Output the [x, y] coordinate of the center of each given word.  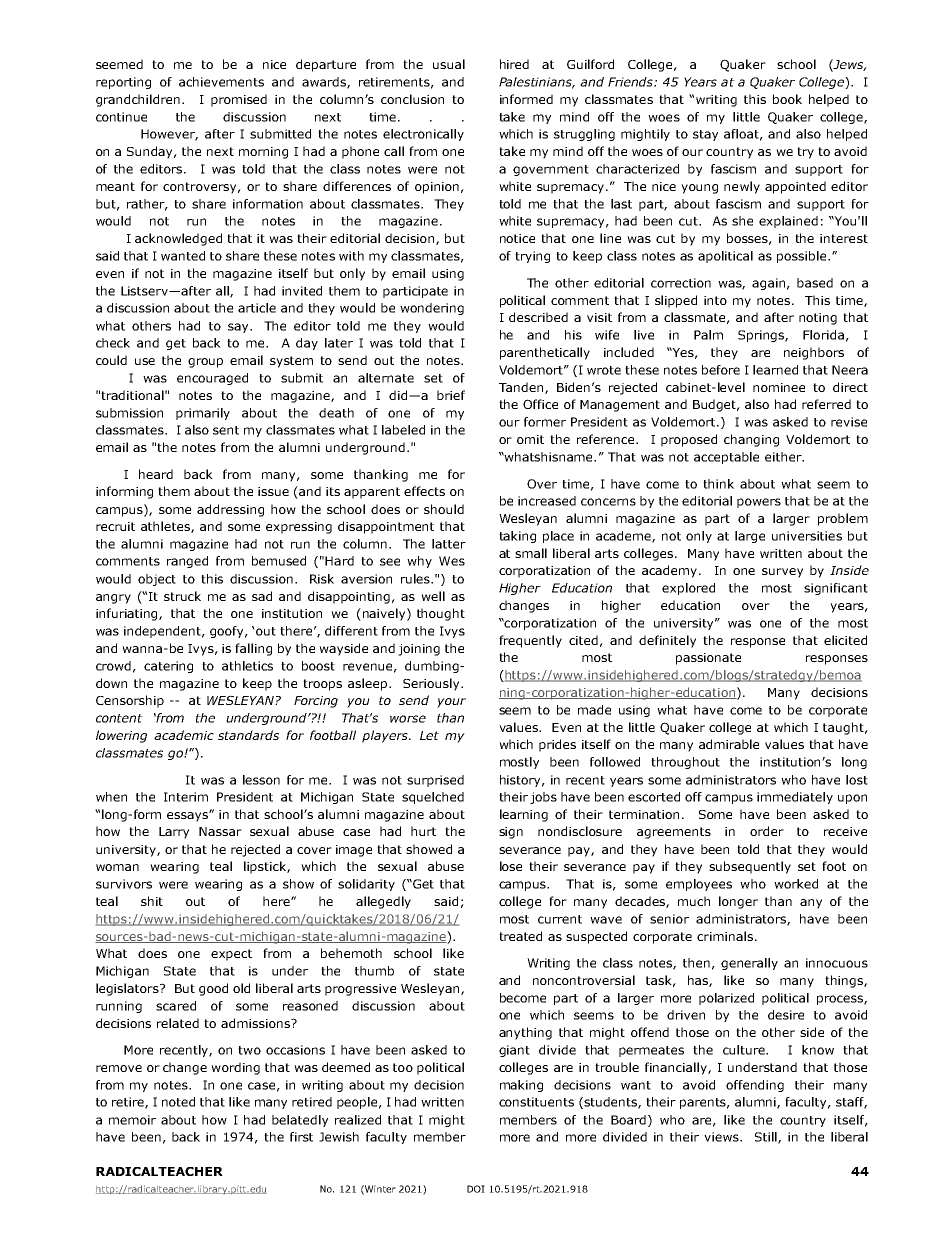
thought [441, 614]
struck [182, 596]
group [205, 363]
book [787, 99]
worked [796, 884]
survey [782, 573]
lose [511, 866]
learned [775, 370]
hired [514, 64]
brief [451, 395]
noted [178, 1102]
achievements [221, 82]
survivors [124, 884]
